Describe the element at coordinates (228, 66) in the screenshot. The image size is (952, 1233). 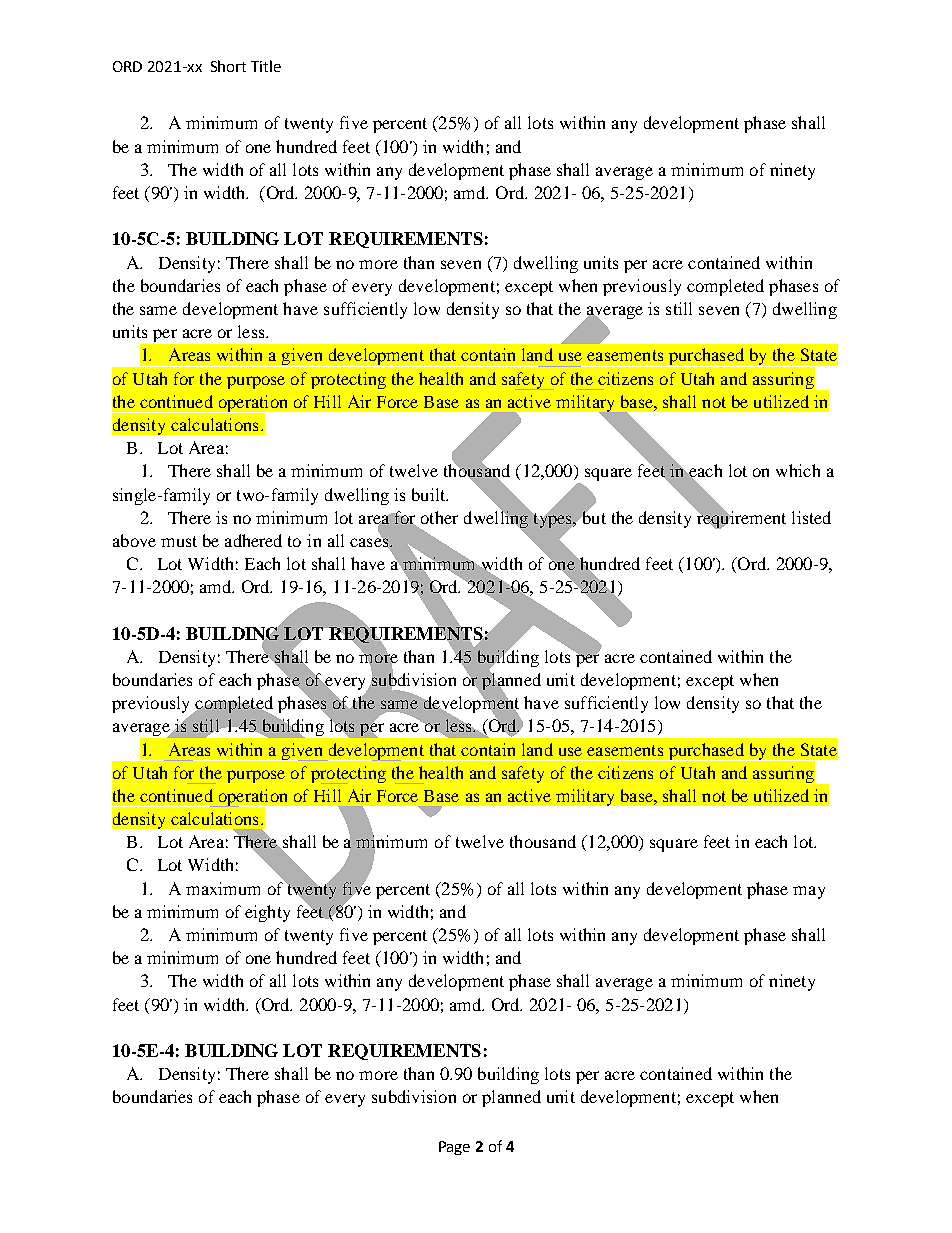
I see `Short` at that location.
